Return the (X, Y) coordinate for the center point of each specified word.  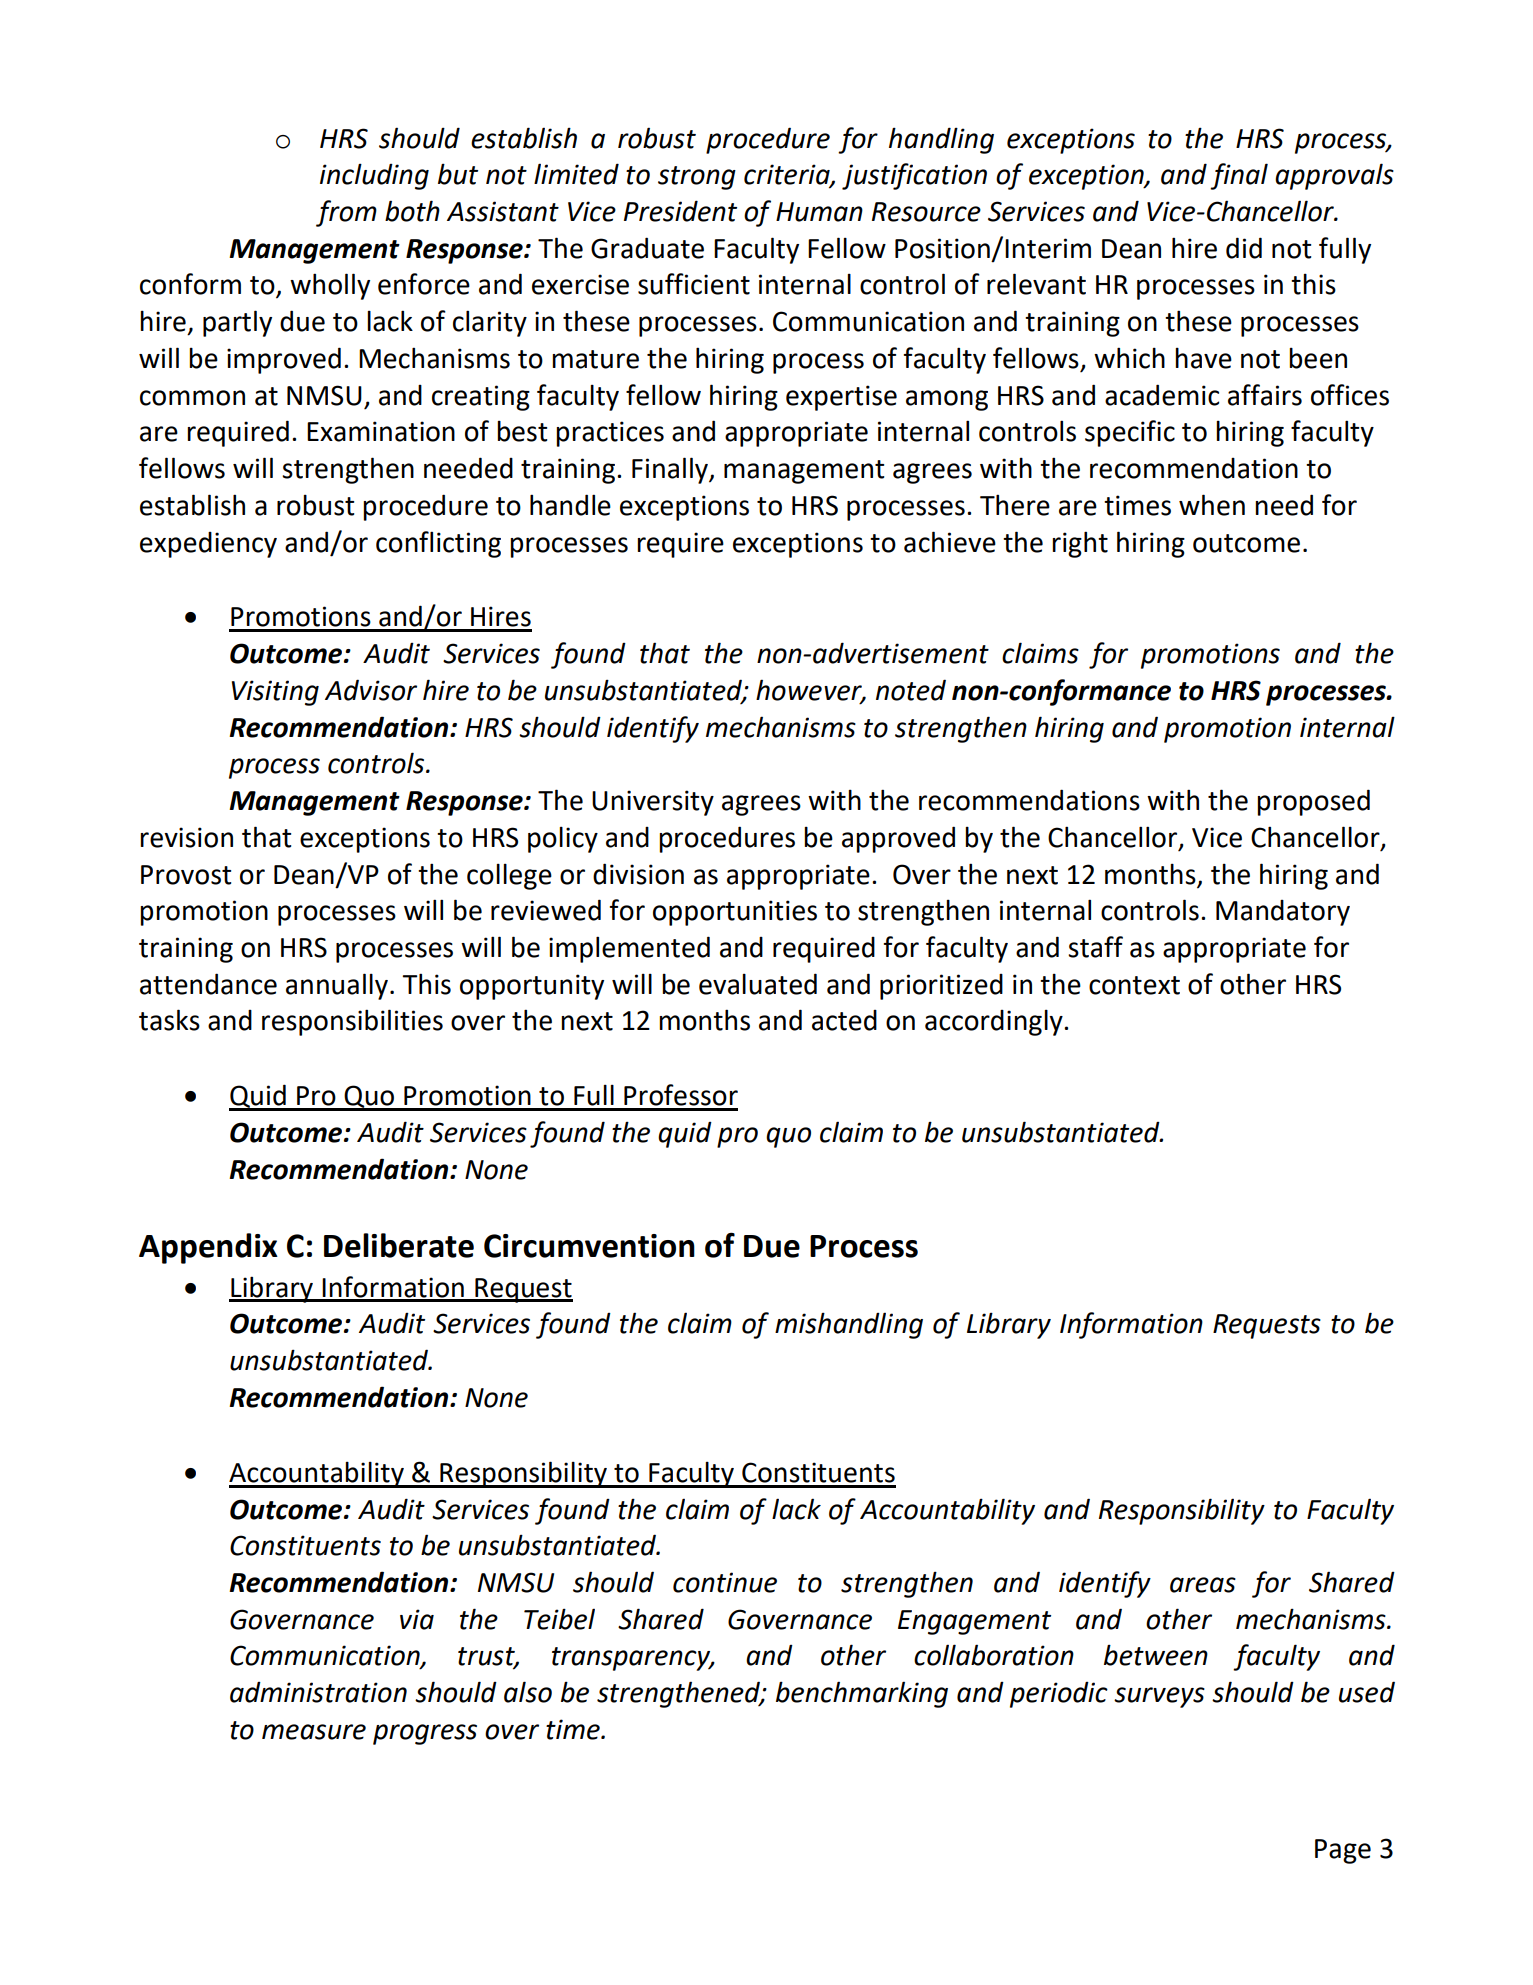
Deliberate (399, 1245)
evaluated (758, 984)
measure (314, 1732)
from (346, 213)
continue (725, 1582)
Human (819, 212)
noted (911, 690)
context (1134, 985)
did (1244, 248)
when (1212, 505)
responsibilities (352, 1022)
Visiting (275, 693)
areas (1203, 1585)
